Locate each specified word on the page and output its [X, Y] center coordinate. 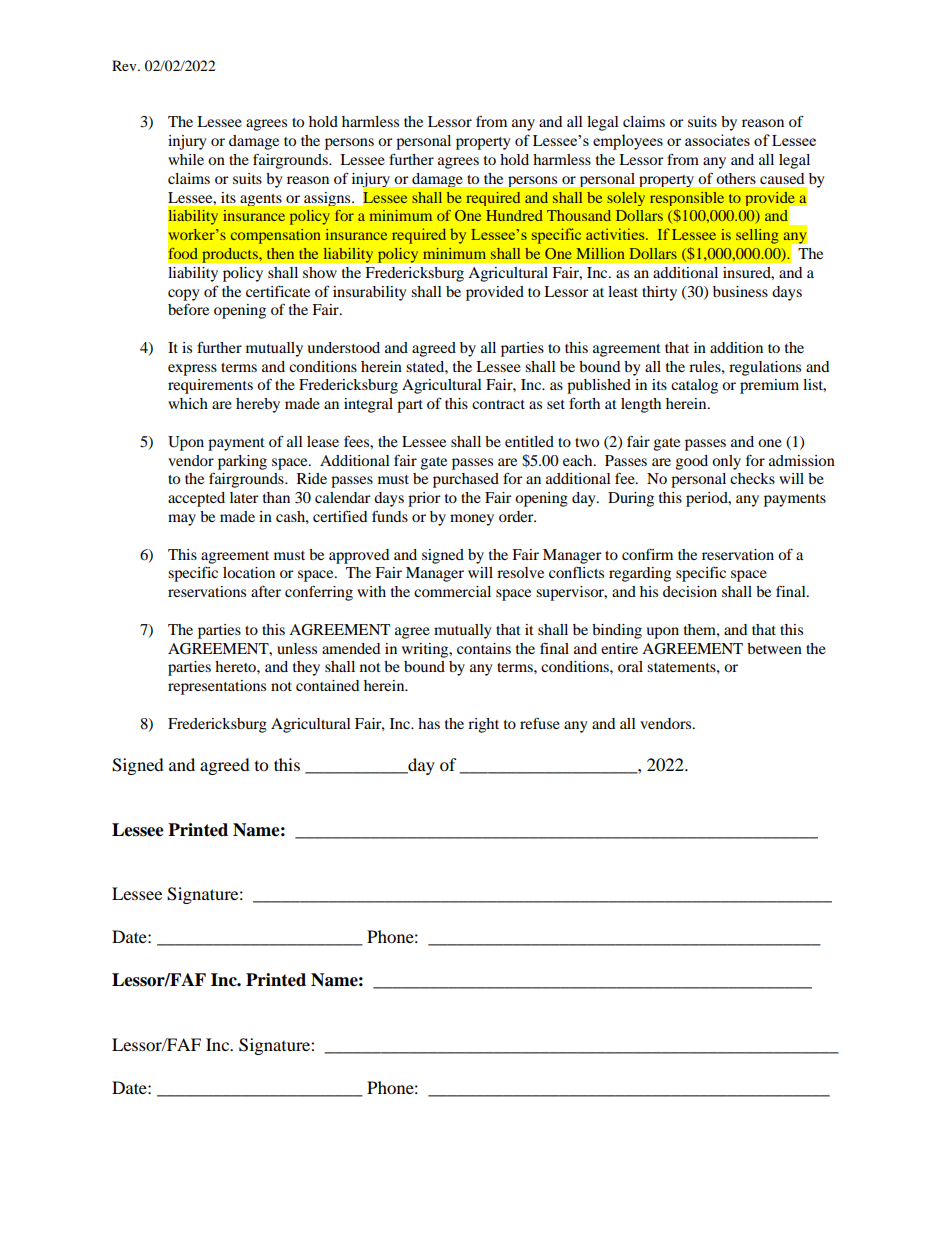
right [483, 725]
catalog [694, 386]
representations [217, 687]
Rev [125, 65]
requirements [210, 386]
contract [498, 404]
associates [717, 140]
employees [628, 142]
